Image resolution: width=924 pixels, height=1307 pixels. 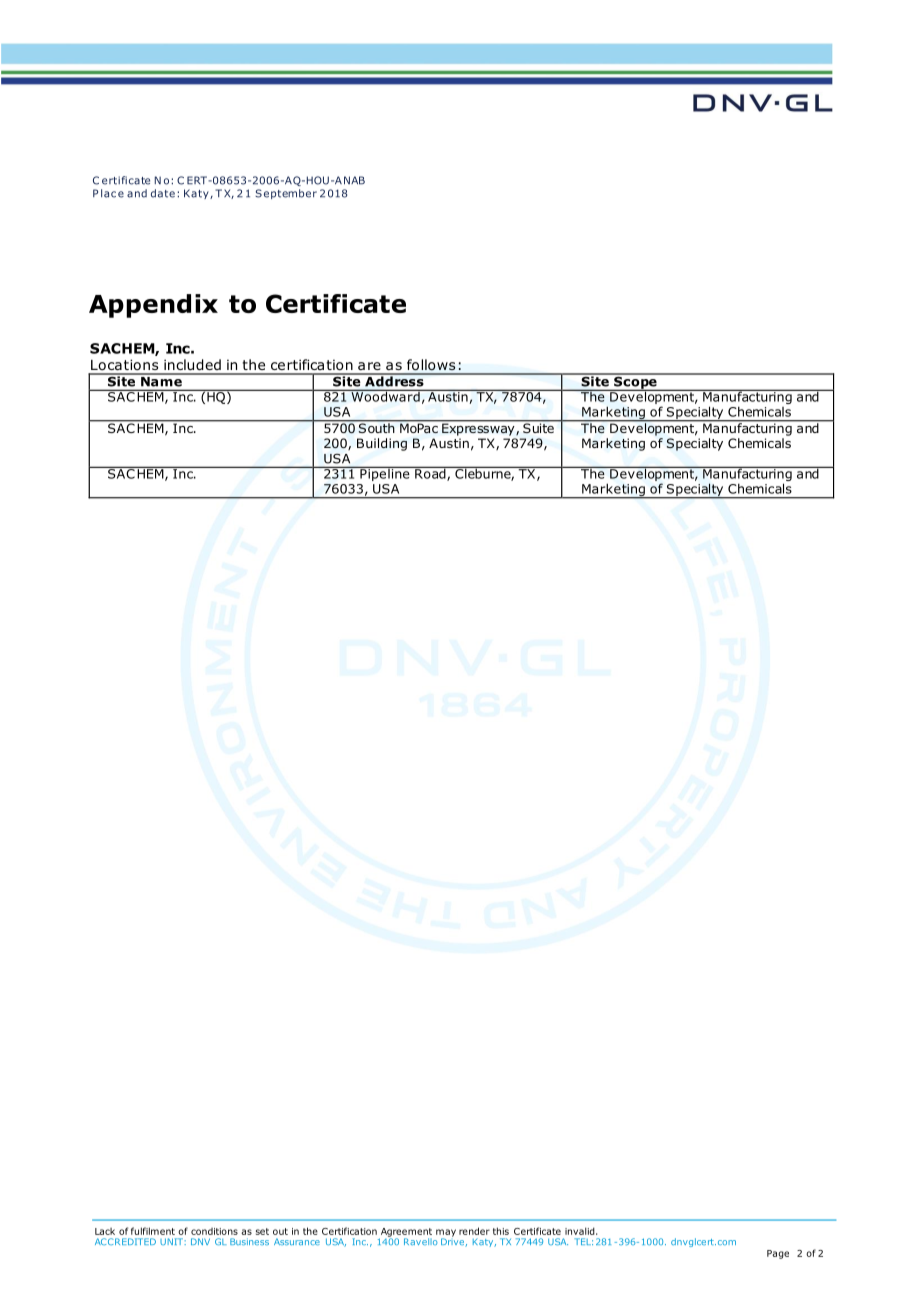 What do you see at coordinates (376, 427) in the screenshot?
I see `South` at bounding box center [376, 427].
